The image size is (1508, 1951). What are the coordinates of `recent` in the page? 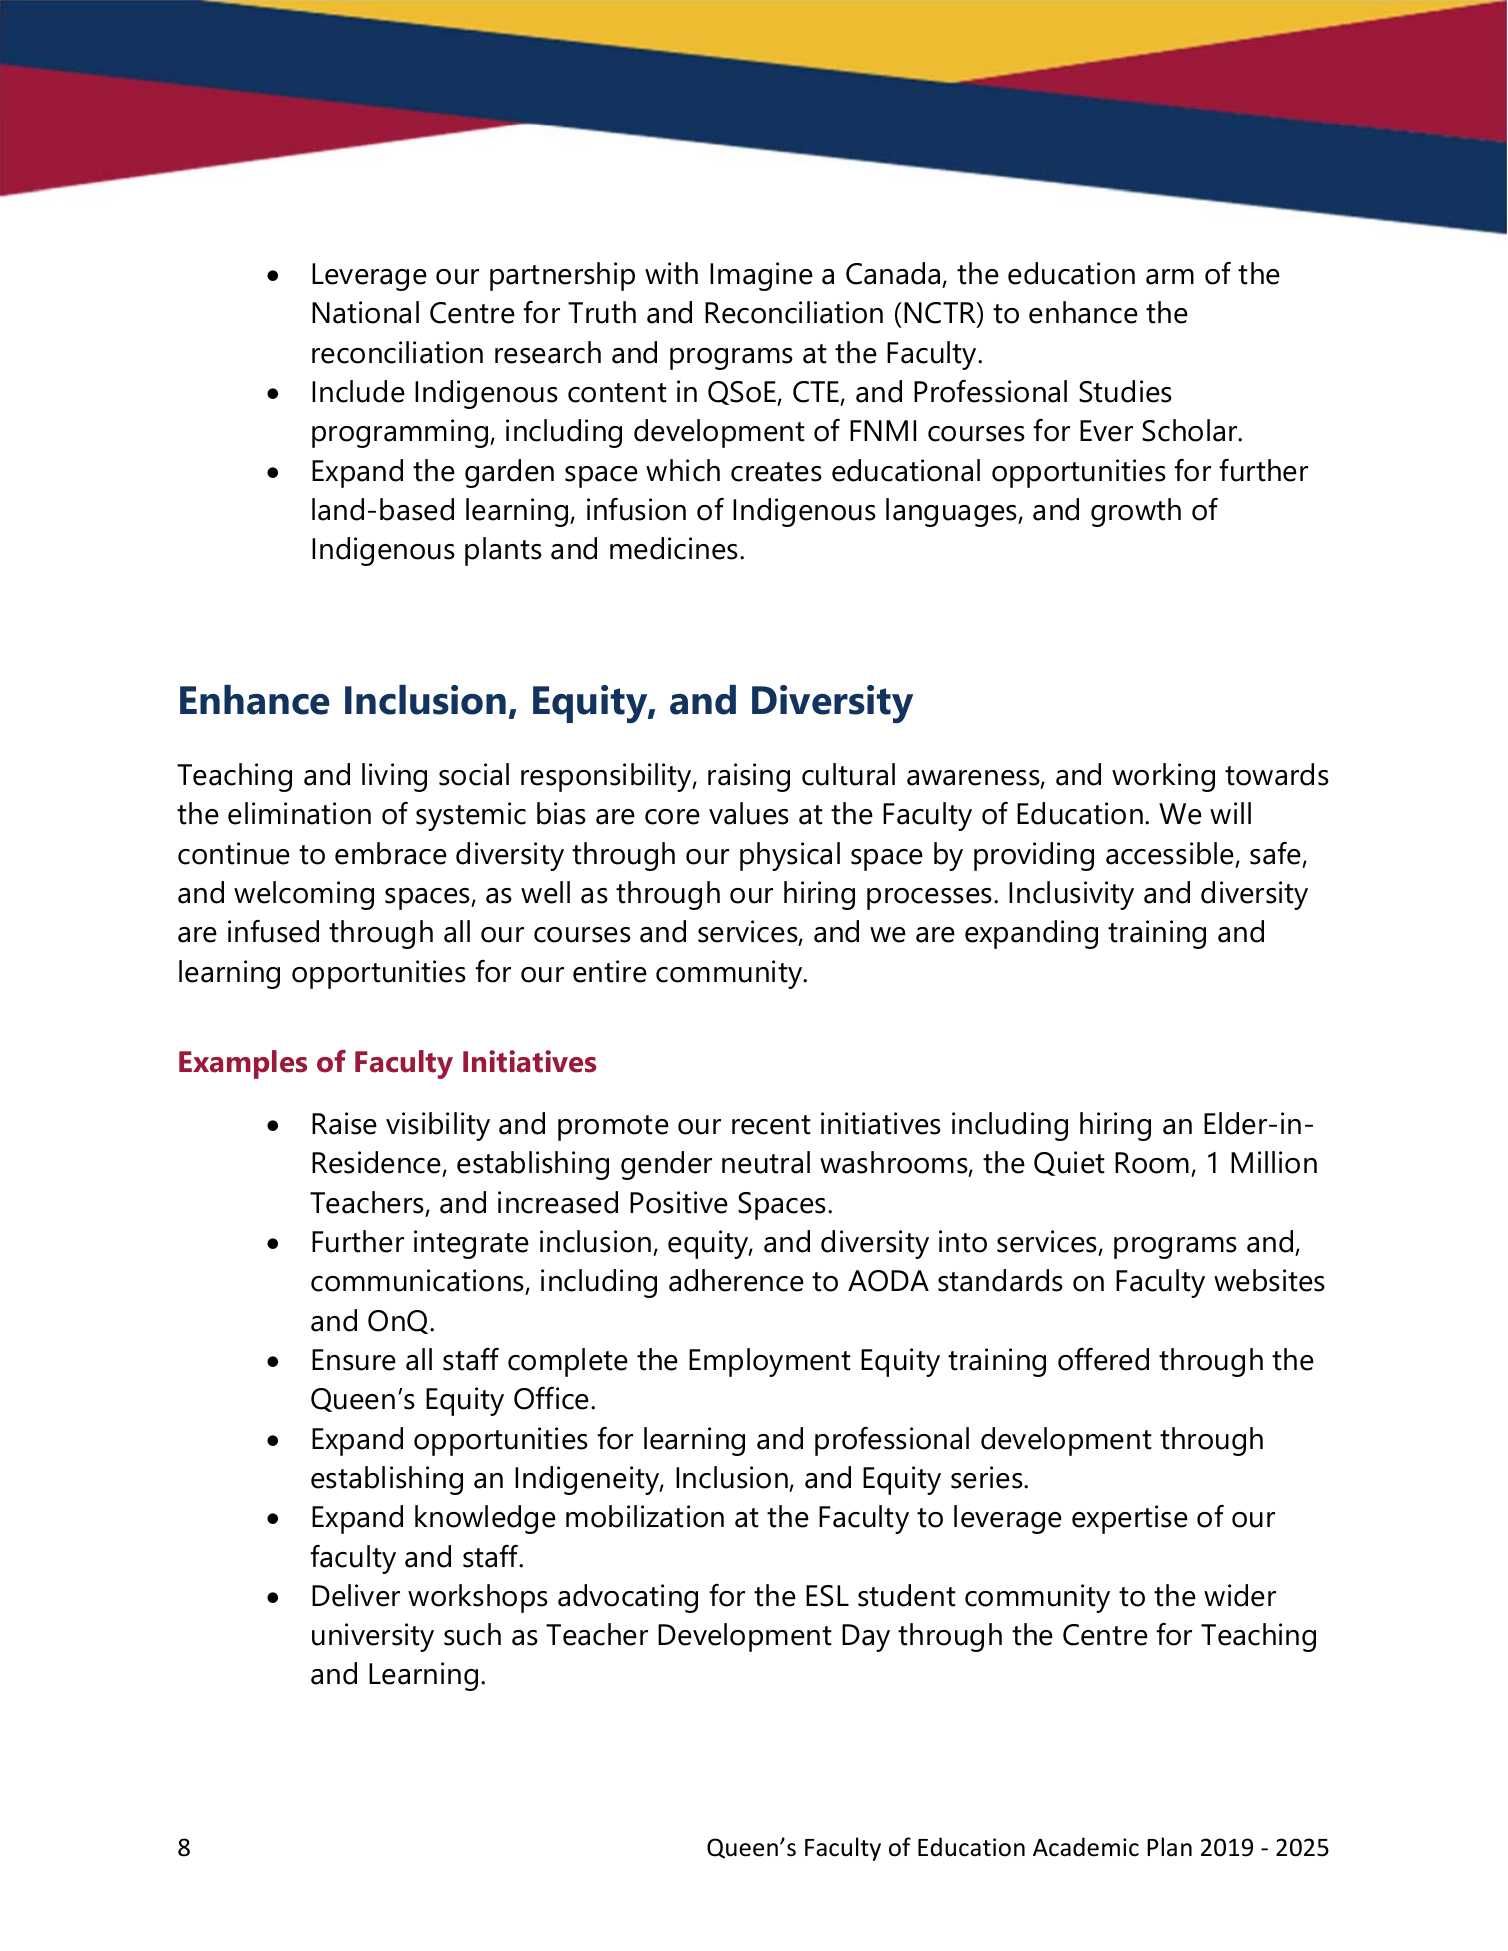 It's located at (771, 1125).
